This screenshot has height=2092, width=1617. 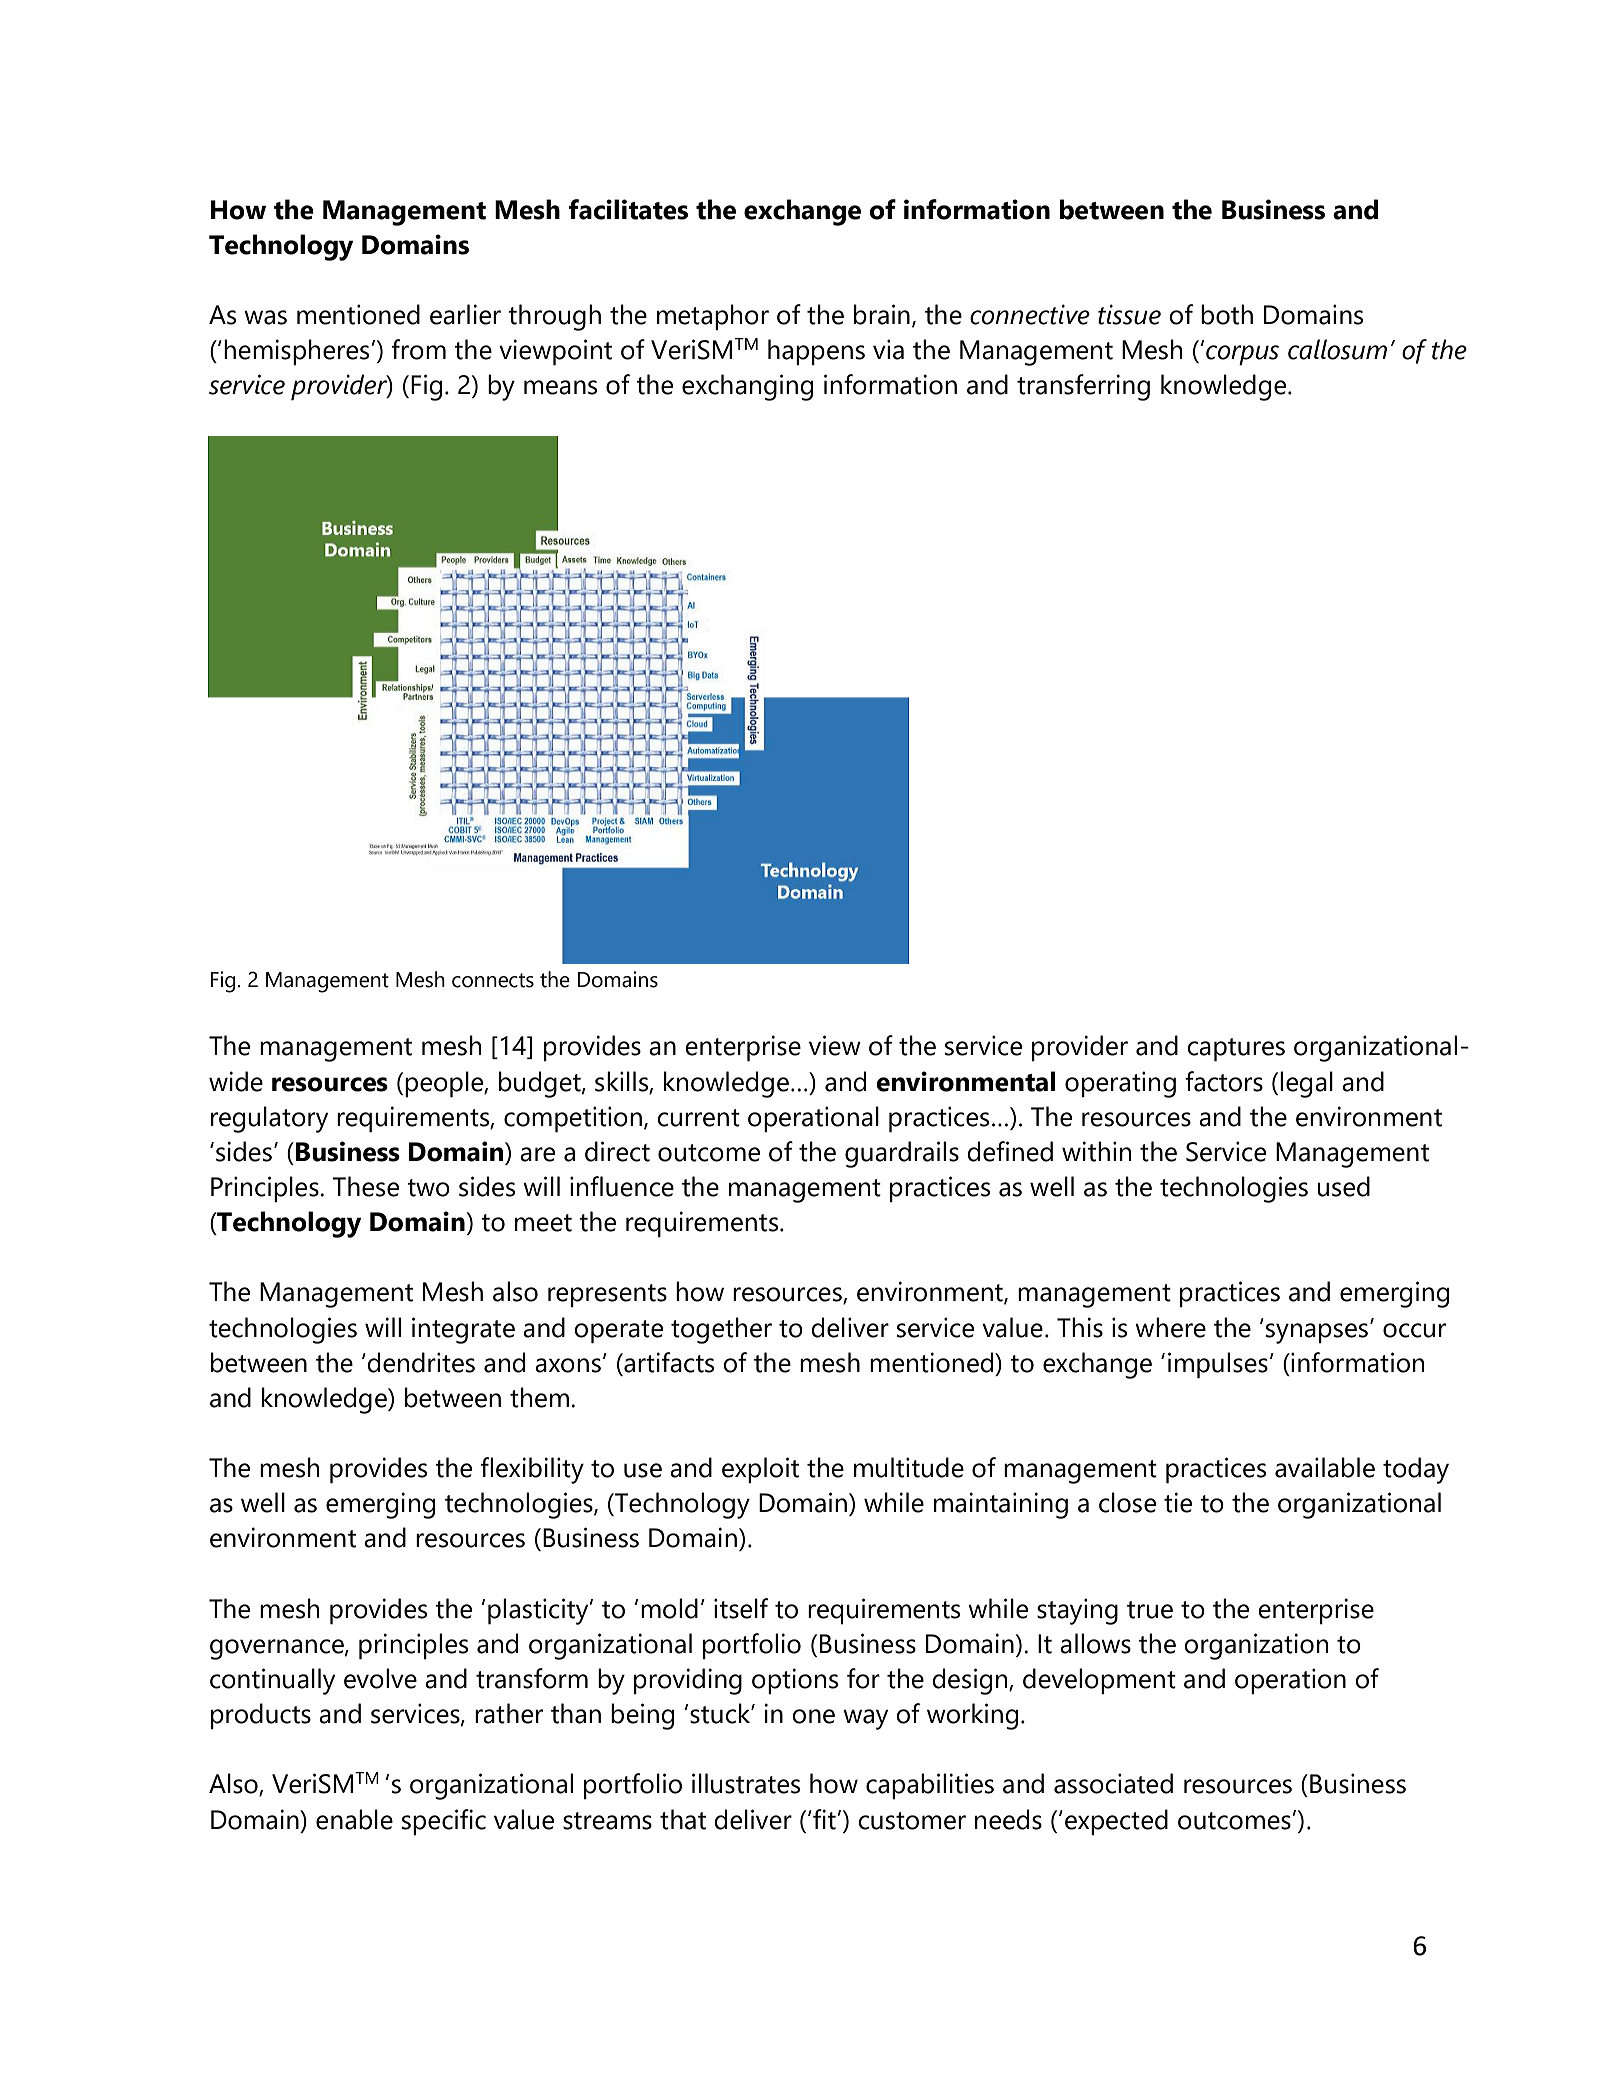 What do you see at coordinates (1227, 314) in the screenshot?
I see `both` at bounding box center [1227, 314].
